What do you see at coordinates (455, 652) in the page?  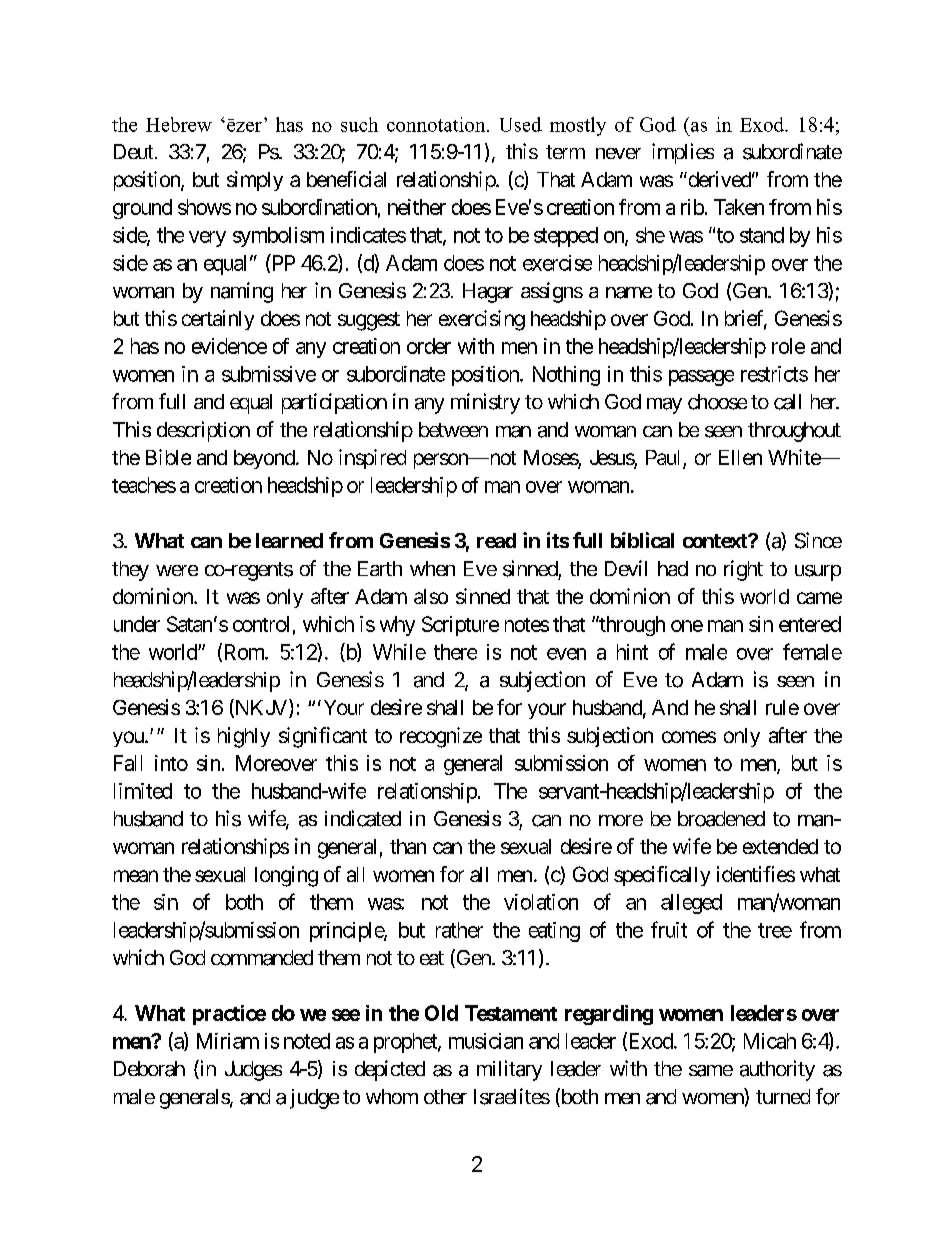 I see `there` at bounding box center [455, 652].
